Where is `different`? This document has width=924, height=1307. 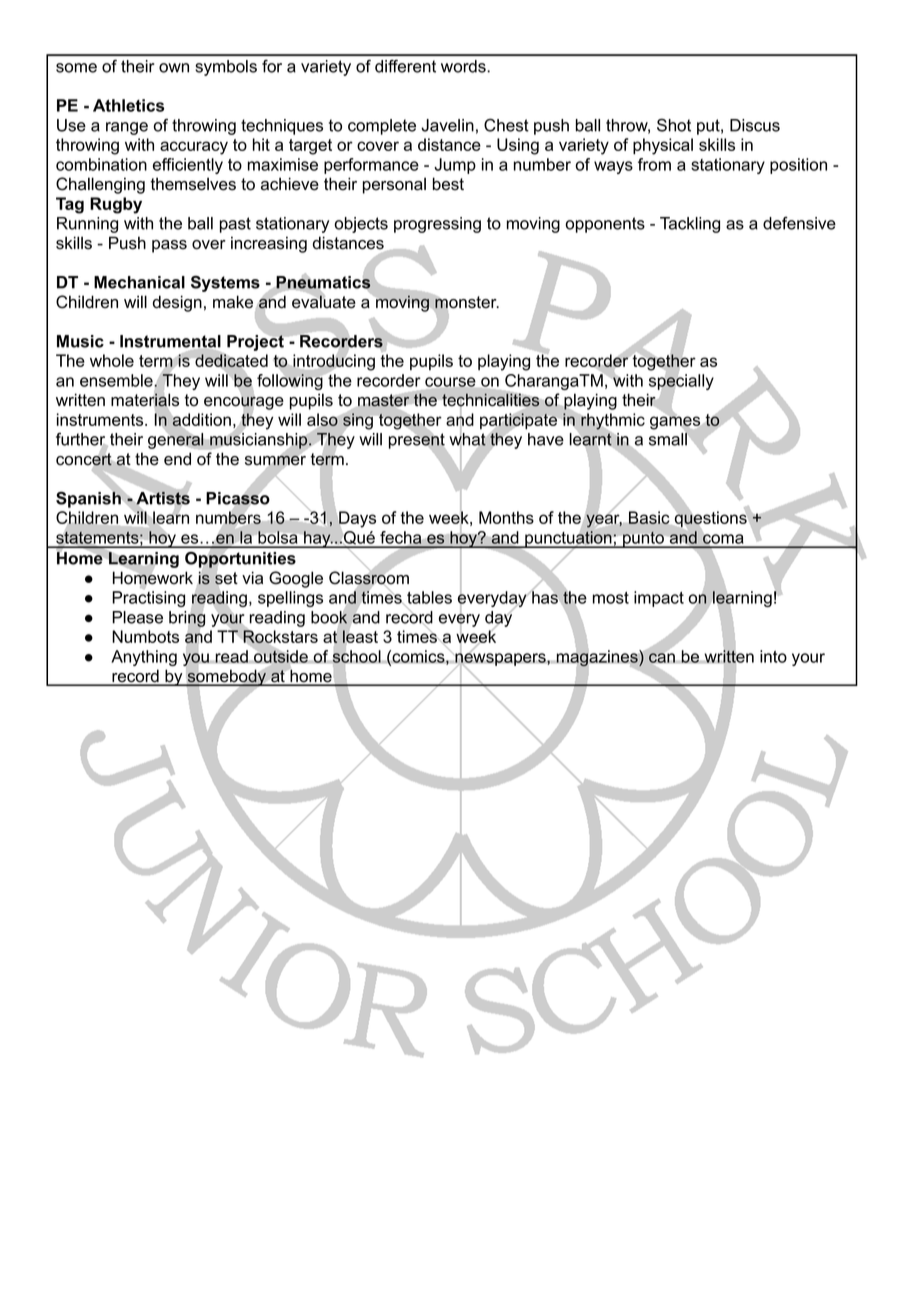 different is located at coordinates (405, 66).
